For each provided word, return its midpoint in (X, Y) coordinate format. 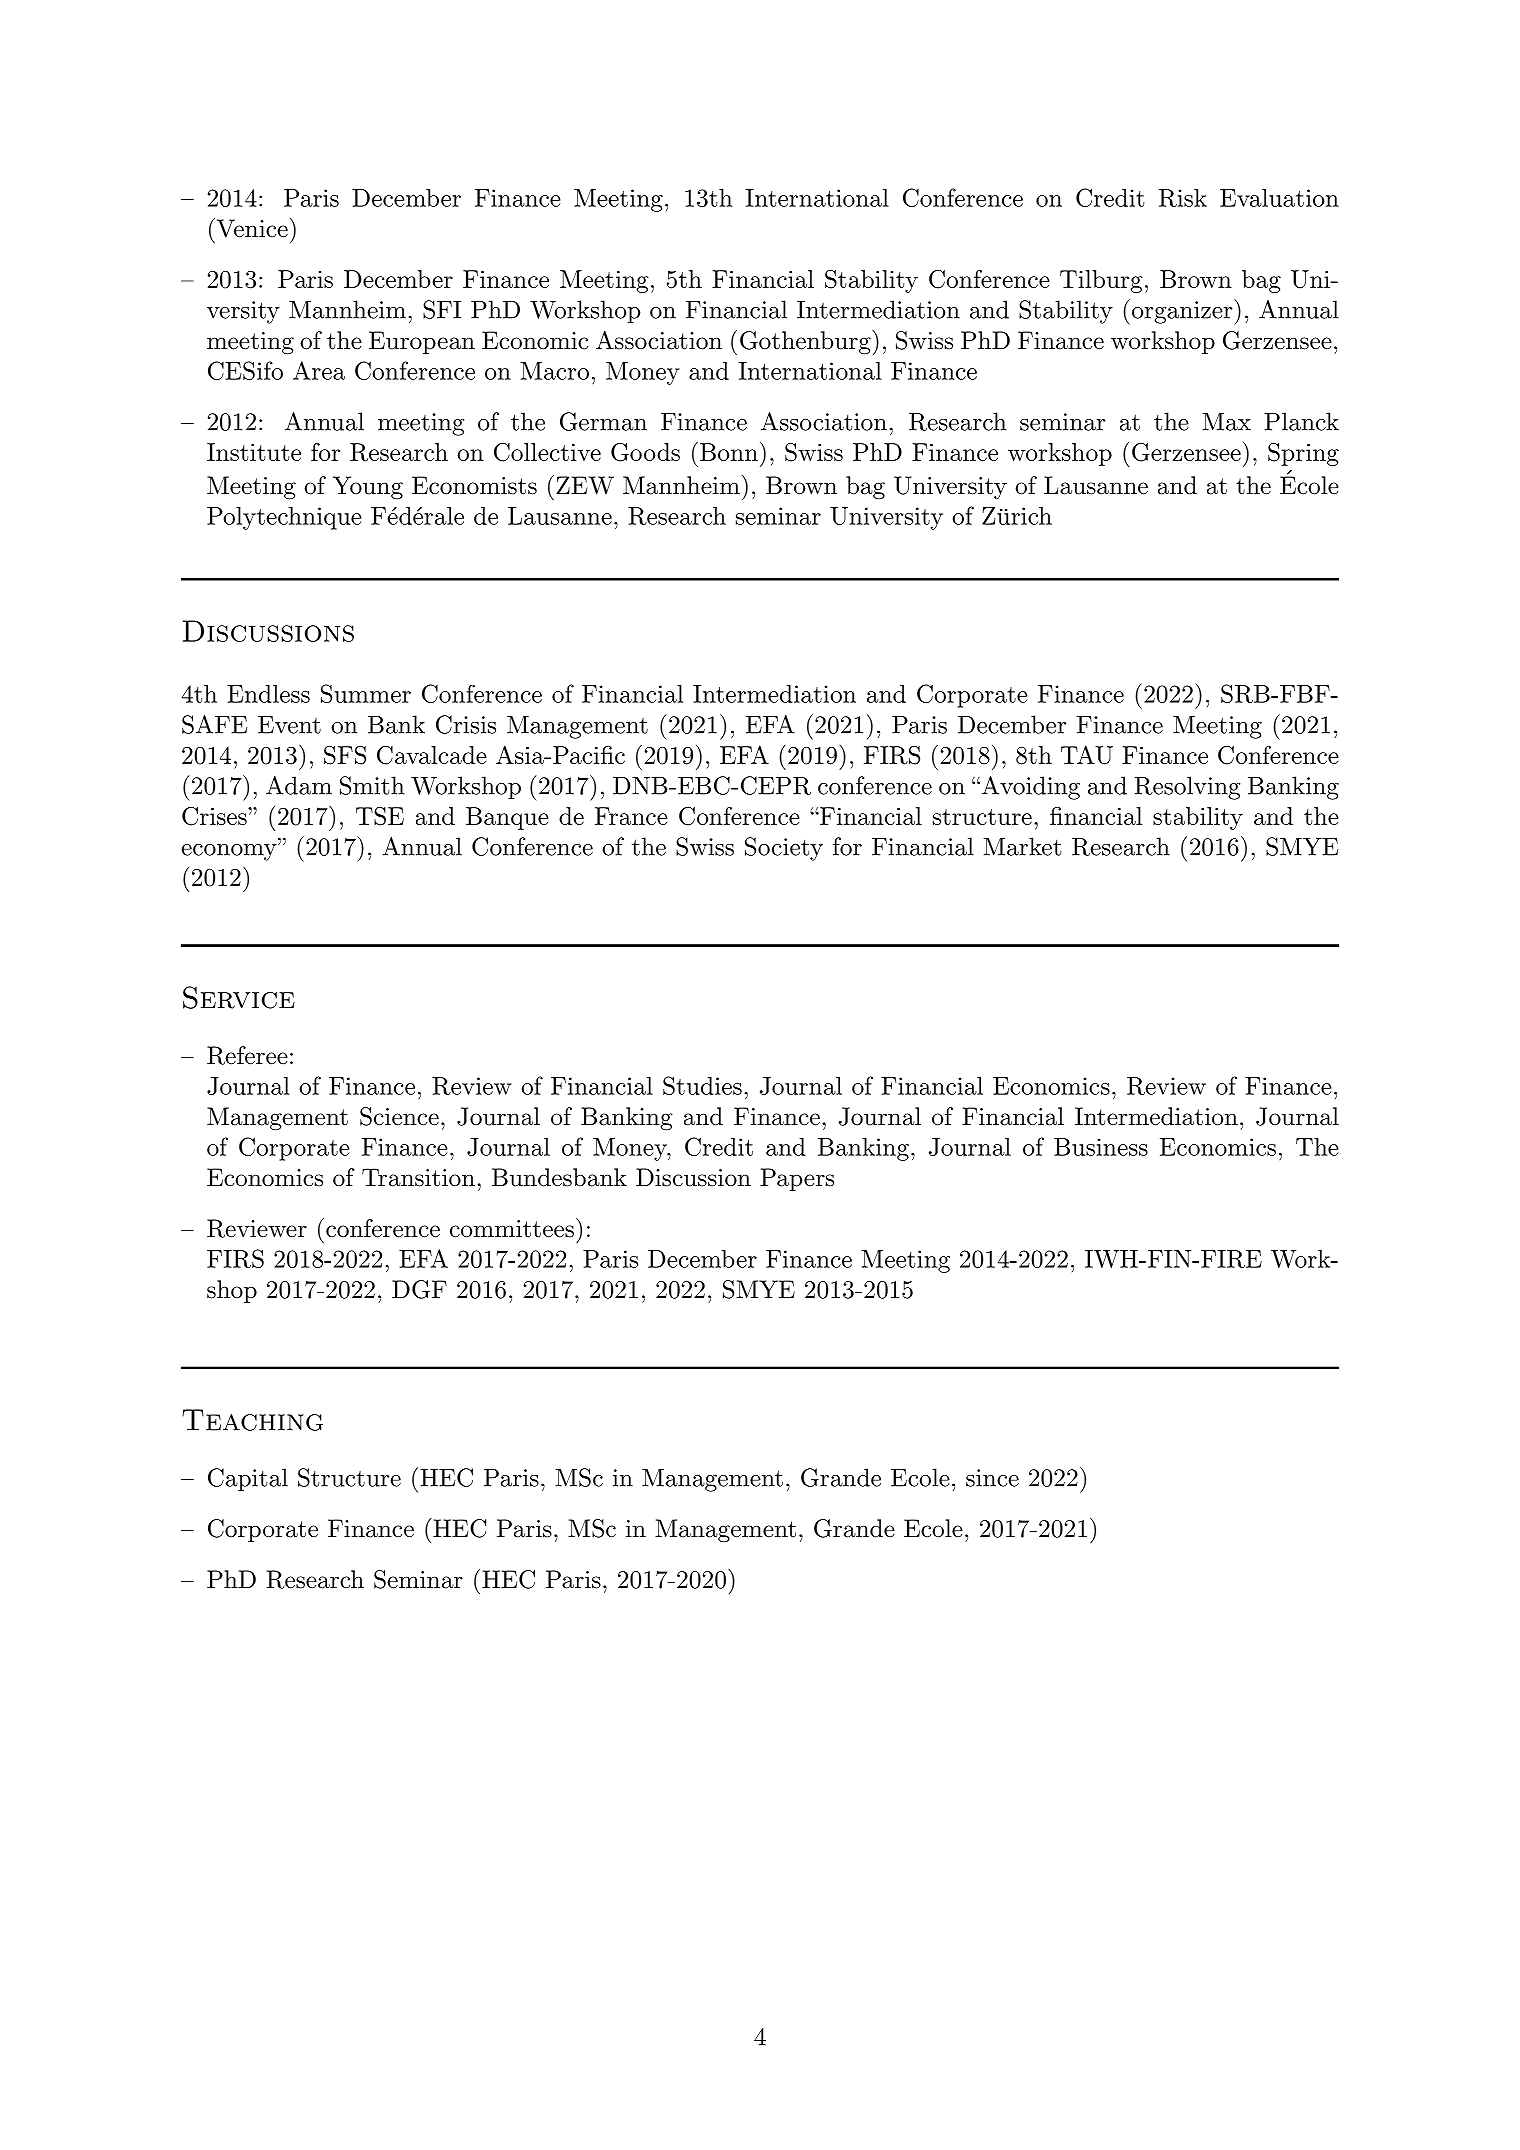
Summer (366, 693)
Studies (702, 1085)
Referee (247, 1055)
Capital (248, 1479)
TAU (1087, 755)
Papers (797, 1179)
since (992, 1478)
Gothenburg (805, 343)
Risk (1183, 198)
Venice (251, 228)
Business (1101, 1147)
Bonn (727, 451)
